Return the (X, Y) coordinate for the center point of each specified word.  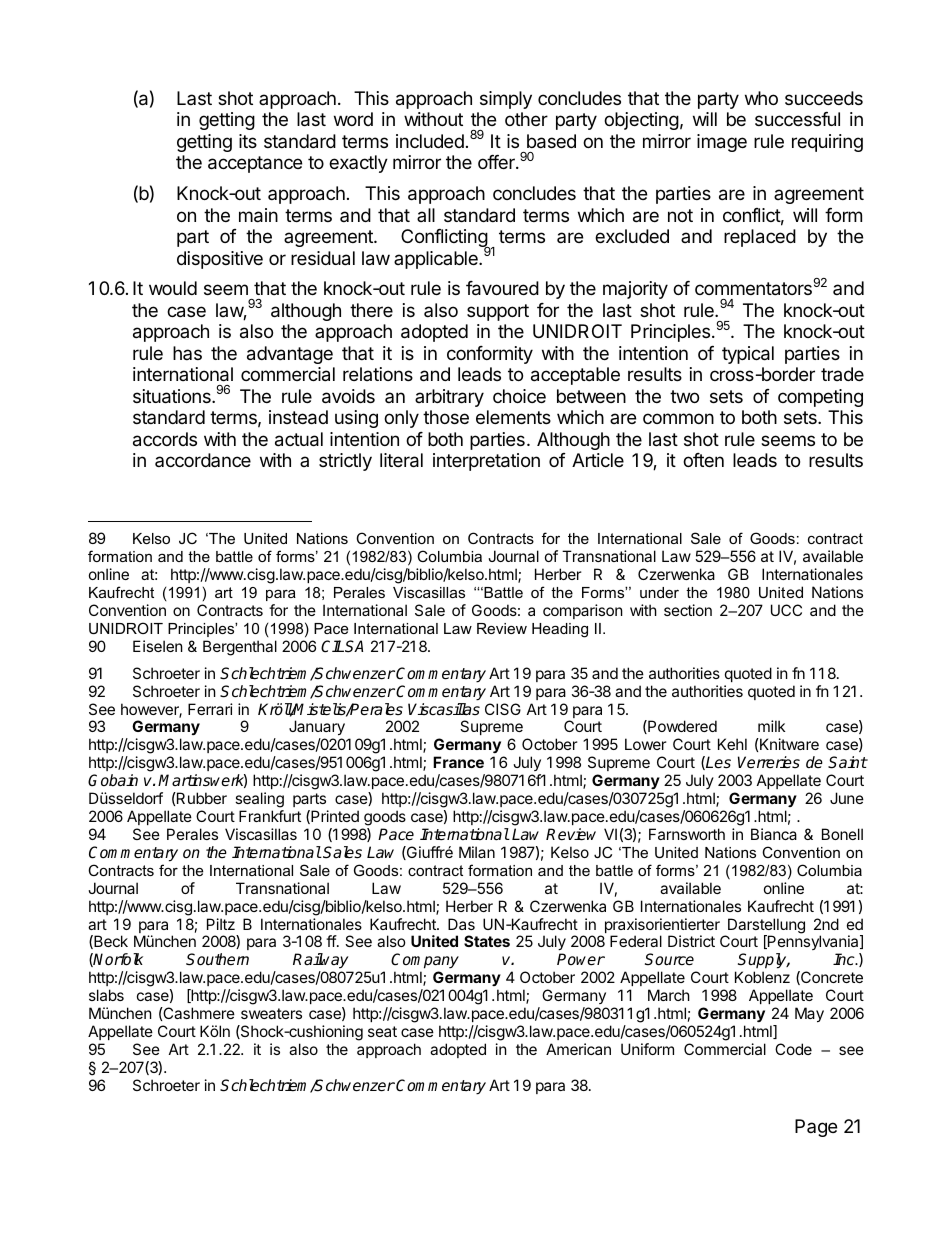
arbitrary (449, 398)
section (688, 610)
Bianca (774, 834)
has (187, 353)
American (578, 1049)
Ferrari (210, 709)
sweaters (271, 1013)
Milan (477, 852)
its (248, 141)
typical (748, 355)
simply (506, 100)
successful (797, 119)
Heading (560, 630)
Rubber (201, 798)
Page (816, 1128)
